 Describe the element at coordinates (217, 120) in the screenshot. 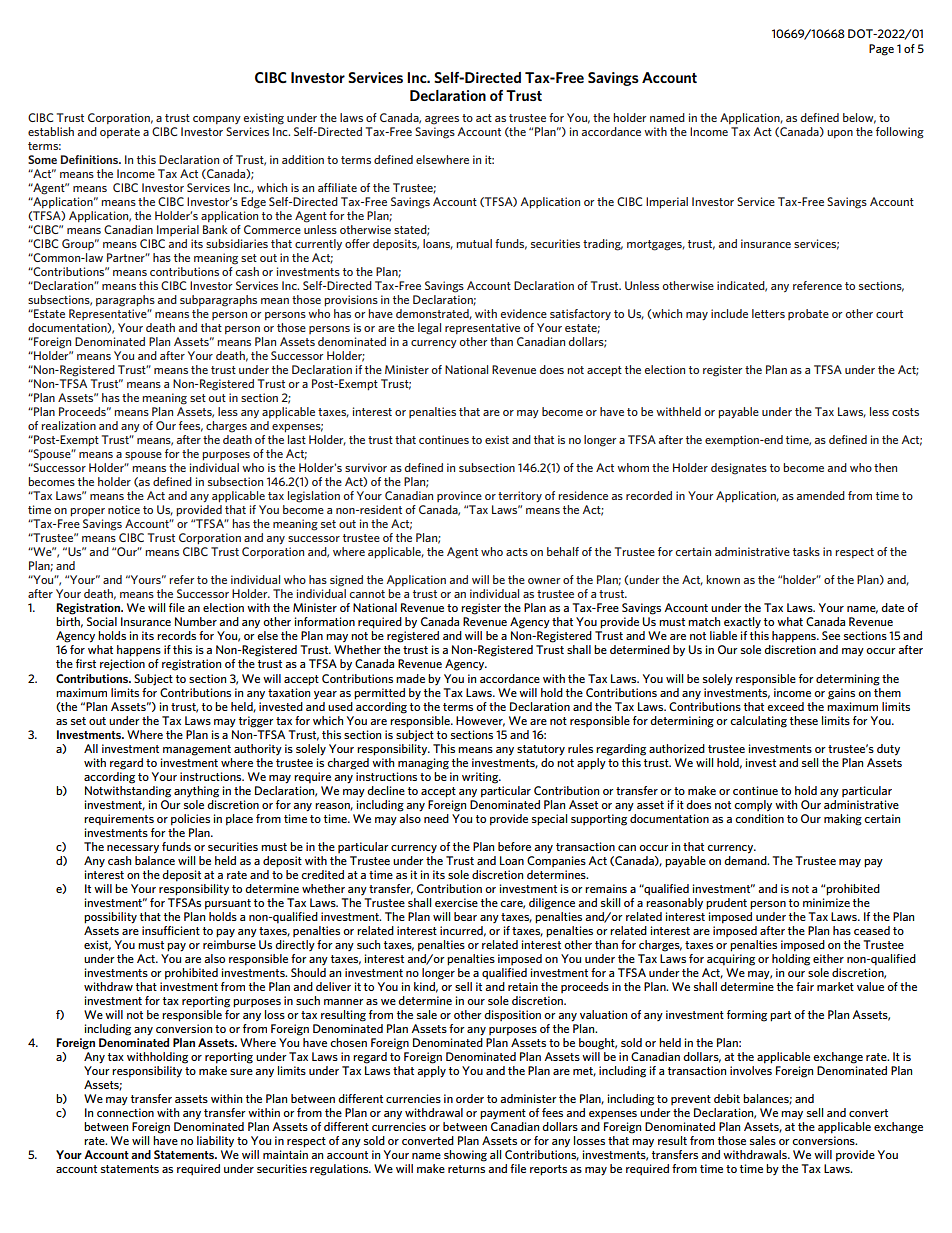

I see `company` at that location.
